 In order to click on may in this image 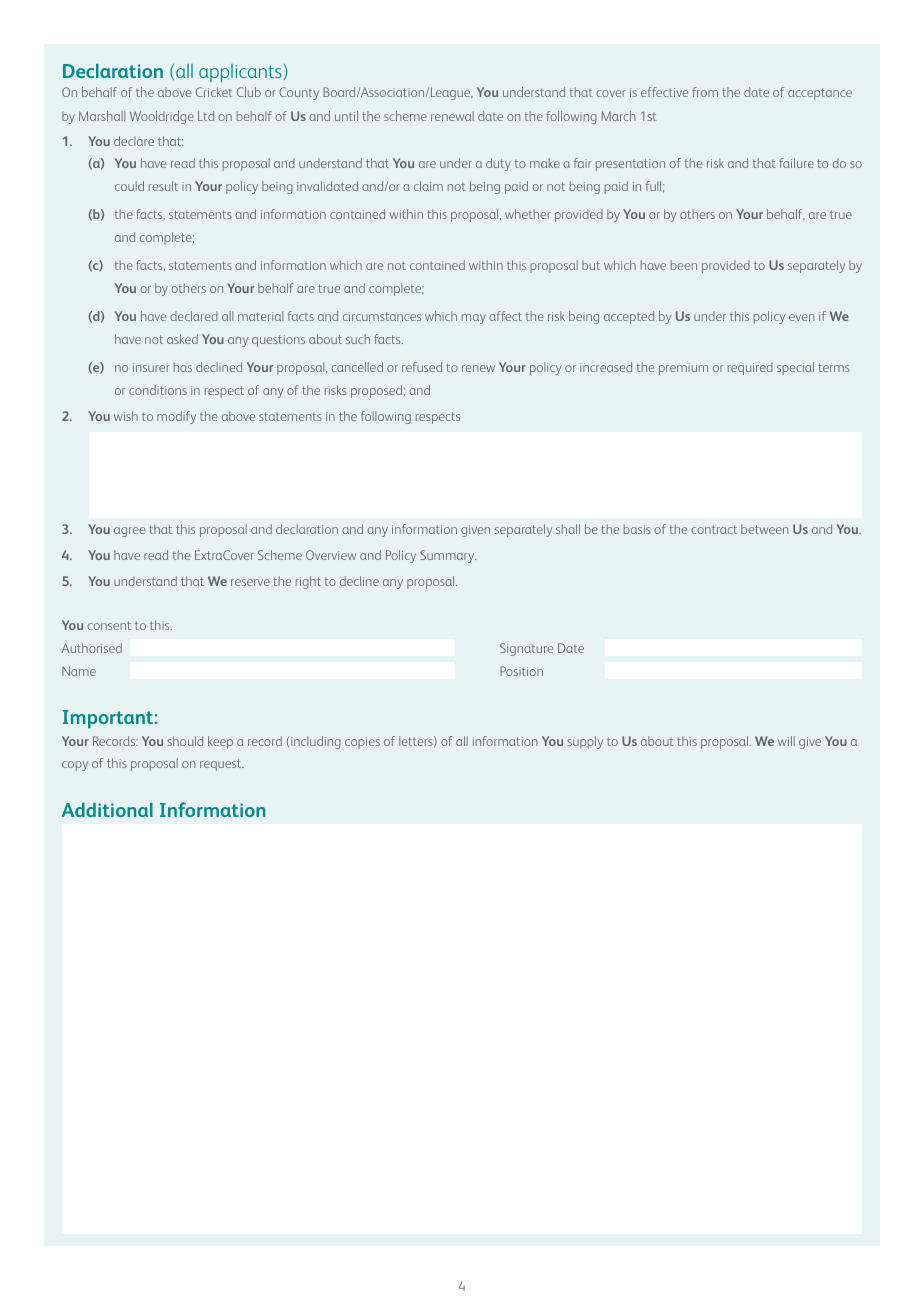, I will do `click(474, 319)`.
